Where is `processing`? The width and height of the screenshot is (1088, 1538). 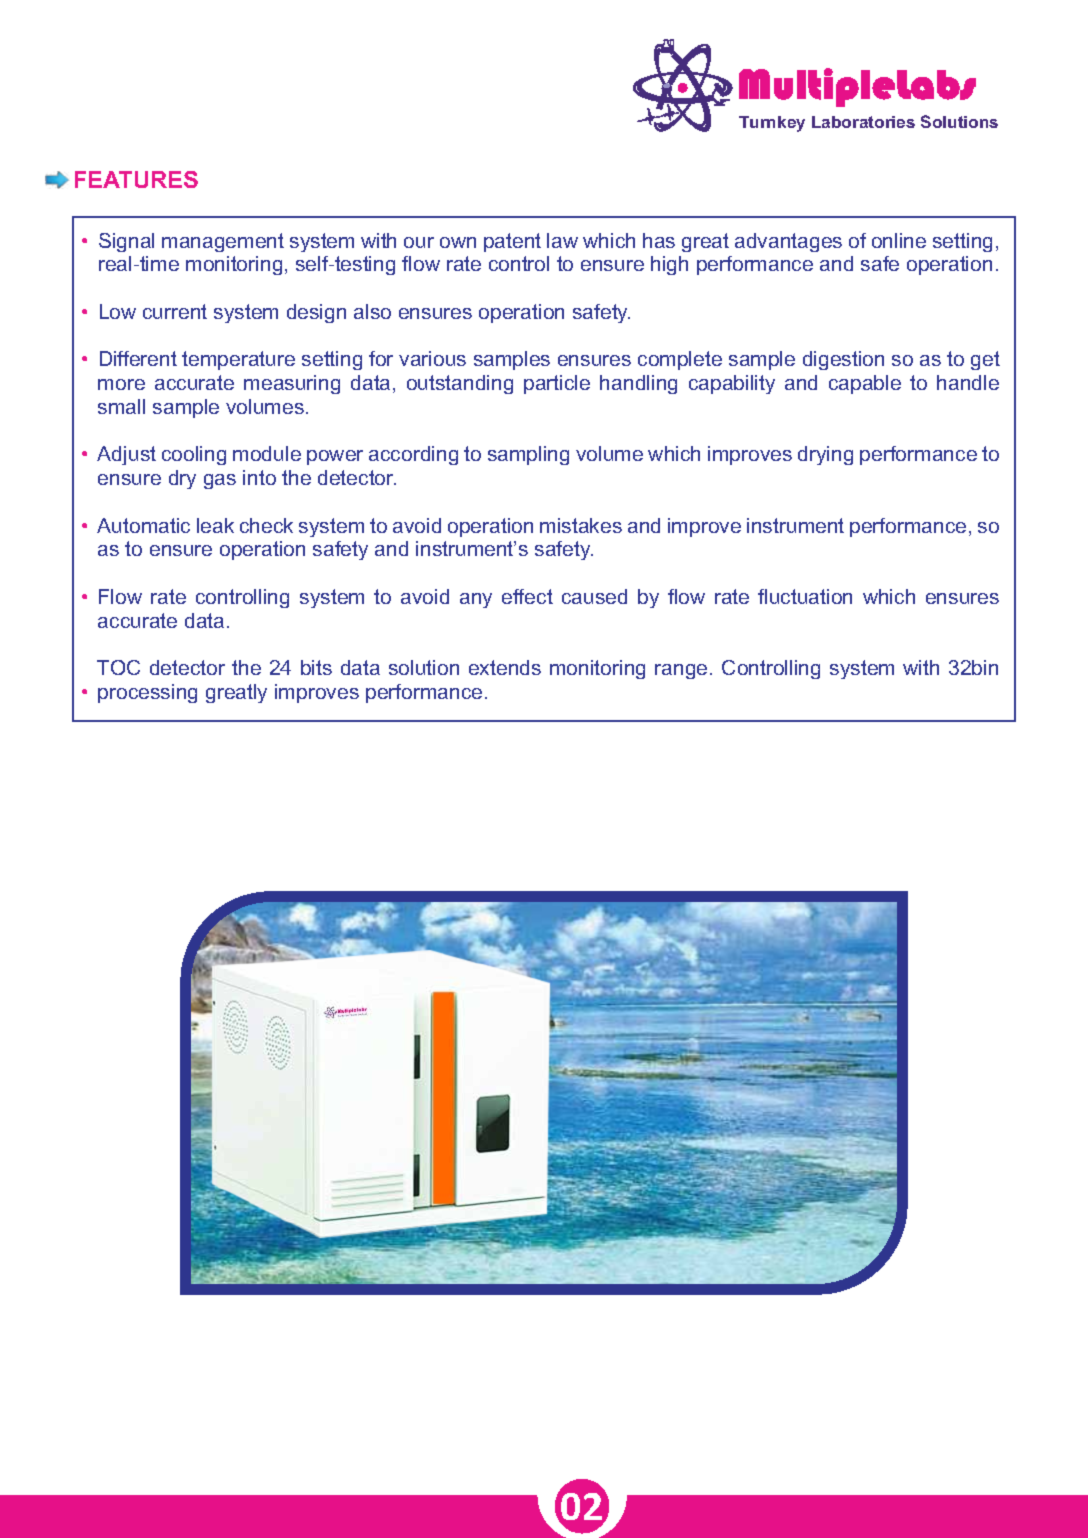
processing is located at coordinates (147, 693).
